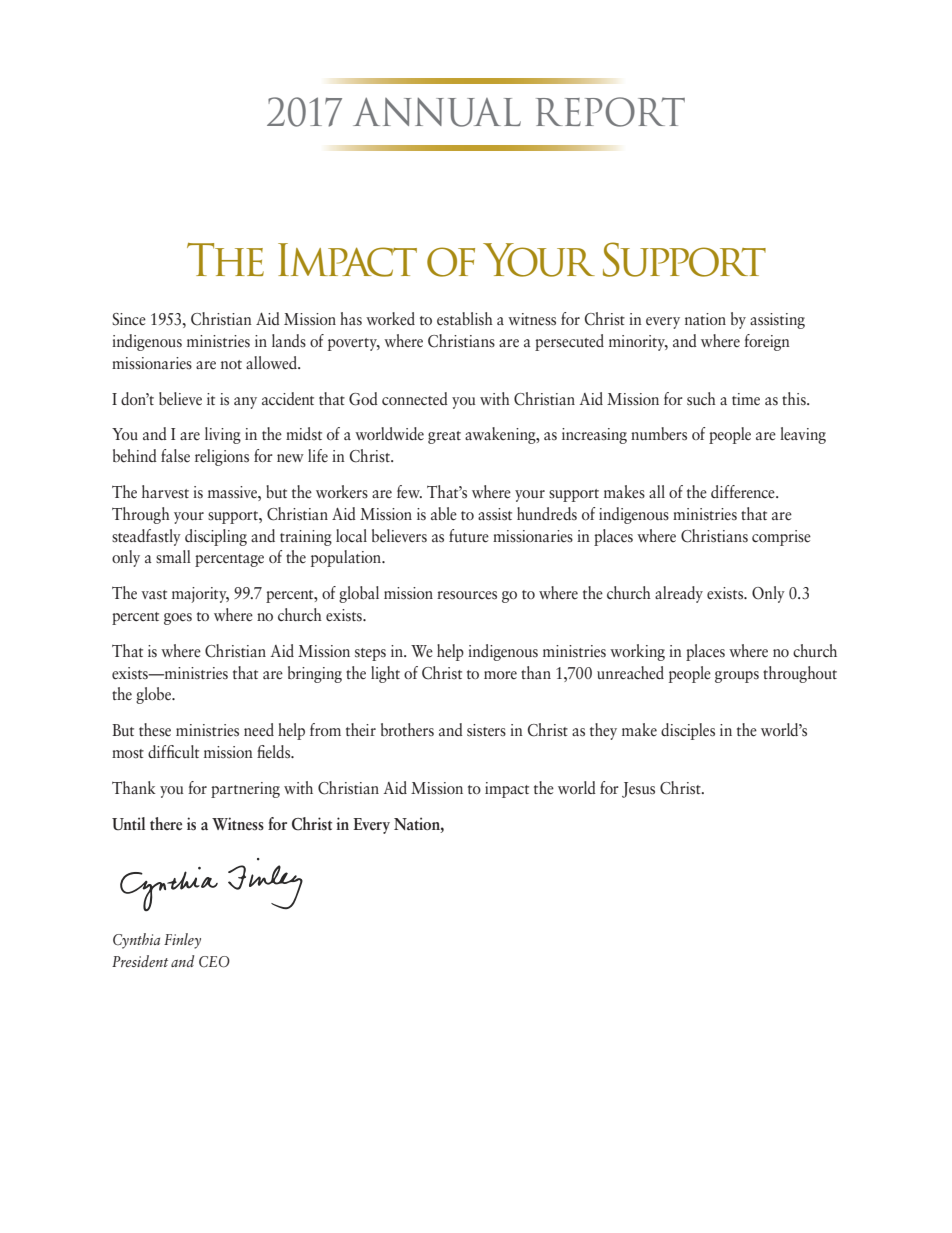  I want to click on disciples, so click(688, 731).
